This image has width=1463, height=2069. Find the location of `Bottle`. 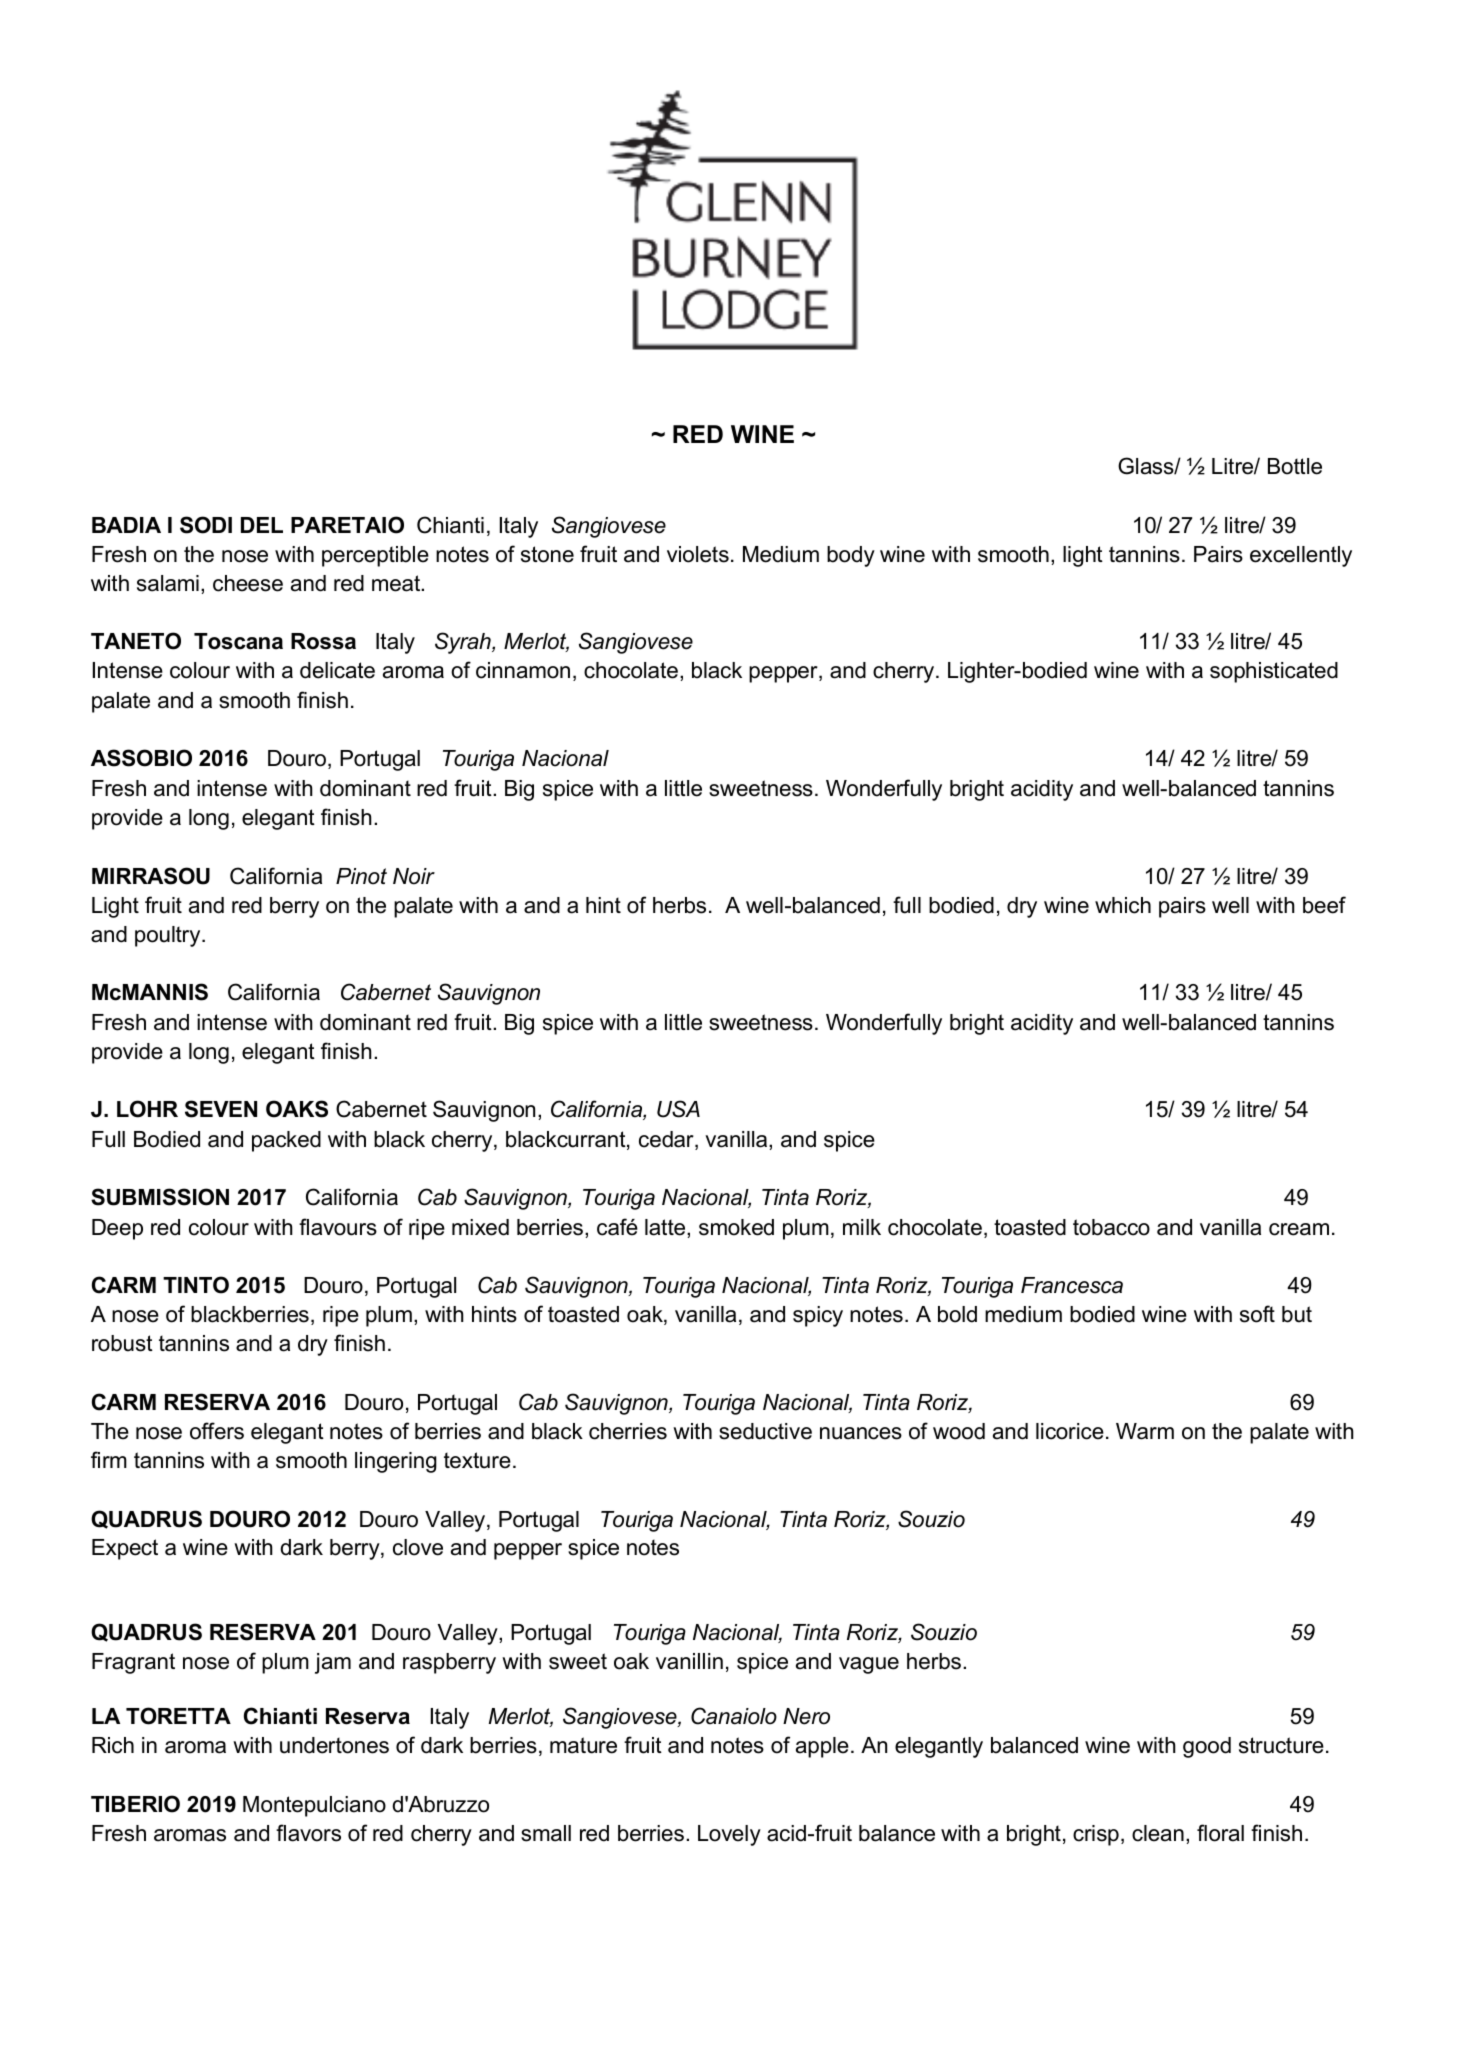

Bottle is located at coordinates (1295, 466).
